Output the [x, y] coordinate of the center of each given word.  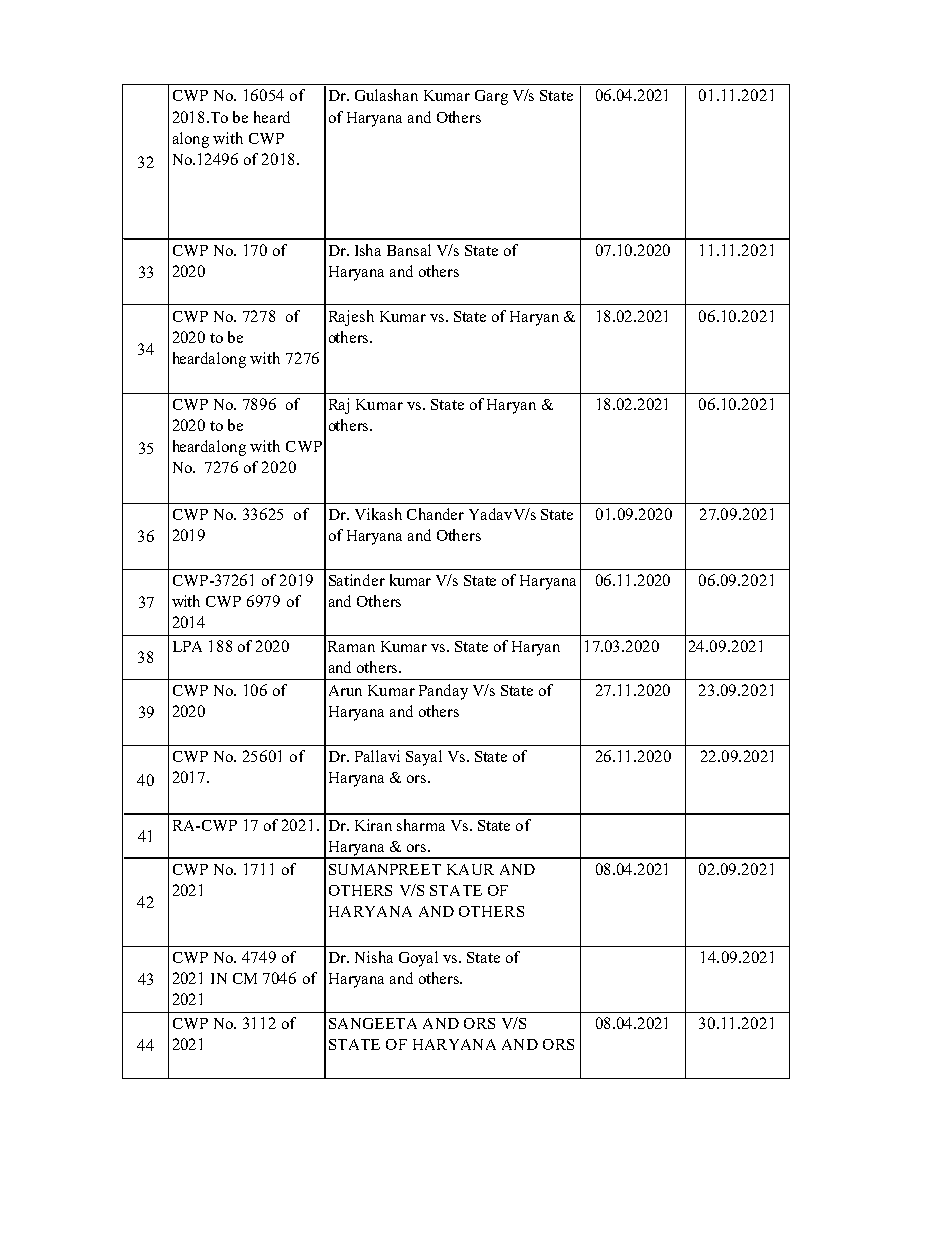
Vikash [378, 514]
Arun [345, 690]
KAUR [470, 869]
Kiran [373, 825]
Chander [435, 514]
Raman [351, 646]
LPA [187, 646]
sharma [421, 825]
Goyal [418, 959]
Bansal [409, 250]
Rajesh [351, 318]
